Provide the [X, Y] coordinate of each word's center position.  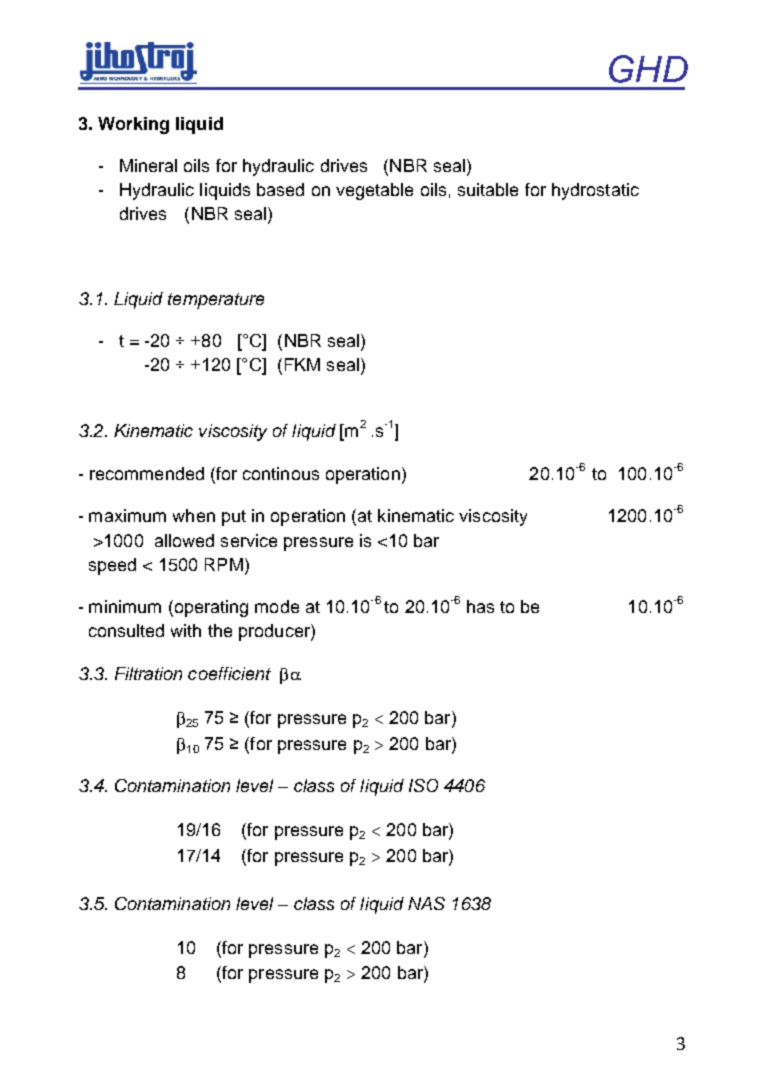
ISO [423, 785]
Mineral [148, 165]
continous [281, 473]
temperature [216, 301]
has [480, 606]
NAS [426, 903]
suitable [488, 189]
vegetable [374, 191]
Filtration [148, 673]
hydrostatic [595, 191]
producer [275, 632]
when [194, 515]
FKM [302, 364]
